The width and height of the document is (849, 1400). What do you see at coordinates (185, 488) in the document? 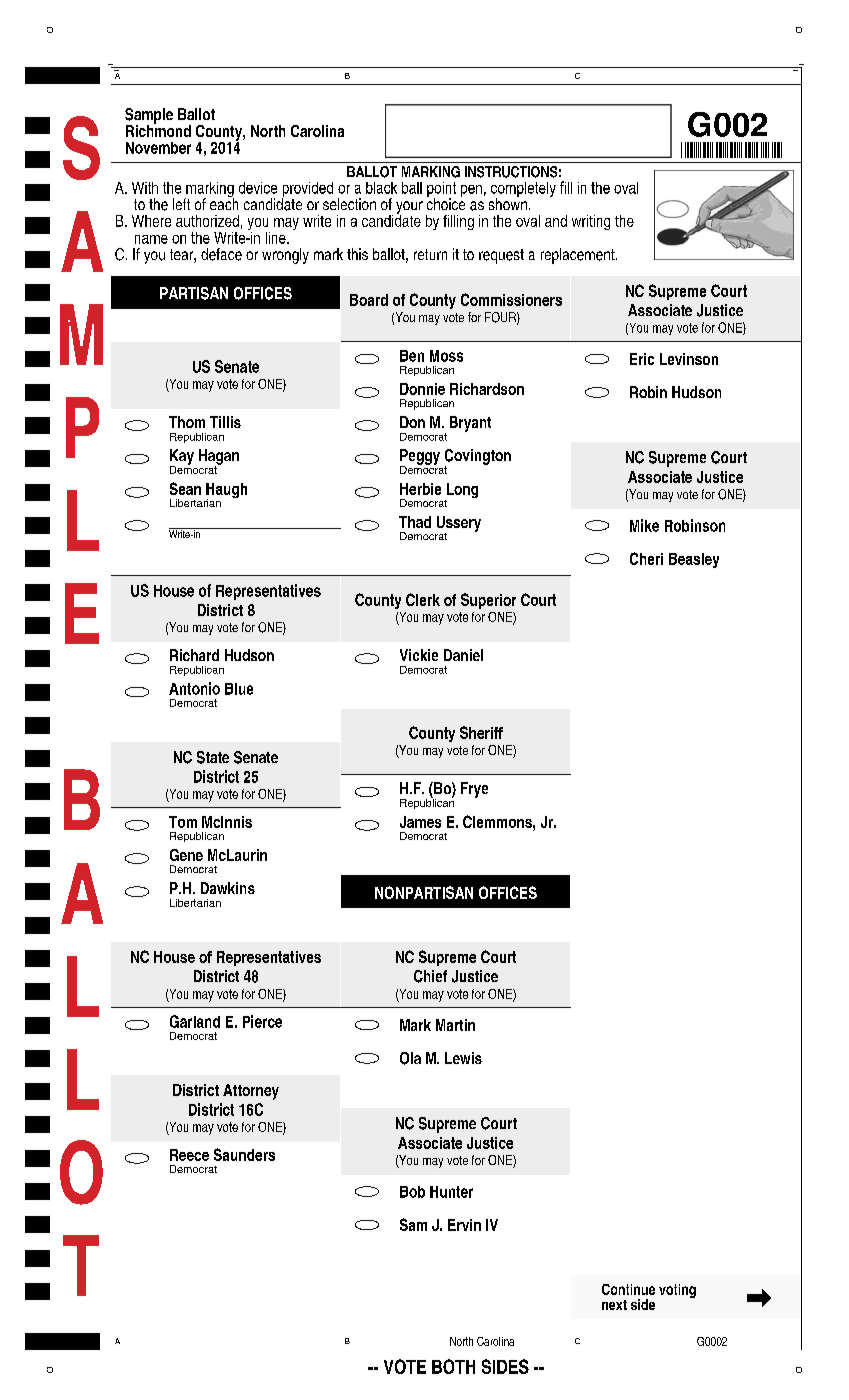
I see `Sean` at bounding box center [185, 488].
